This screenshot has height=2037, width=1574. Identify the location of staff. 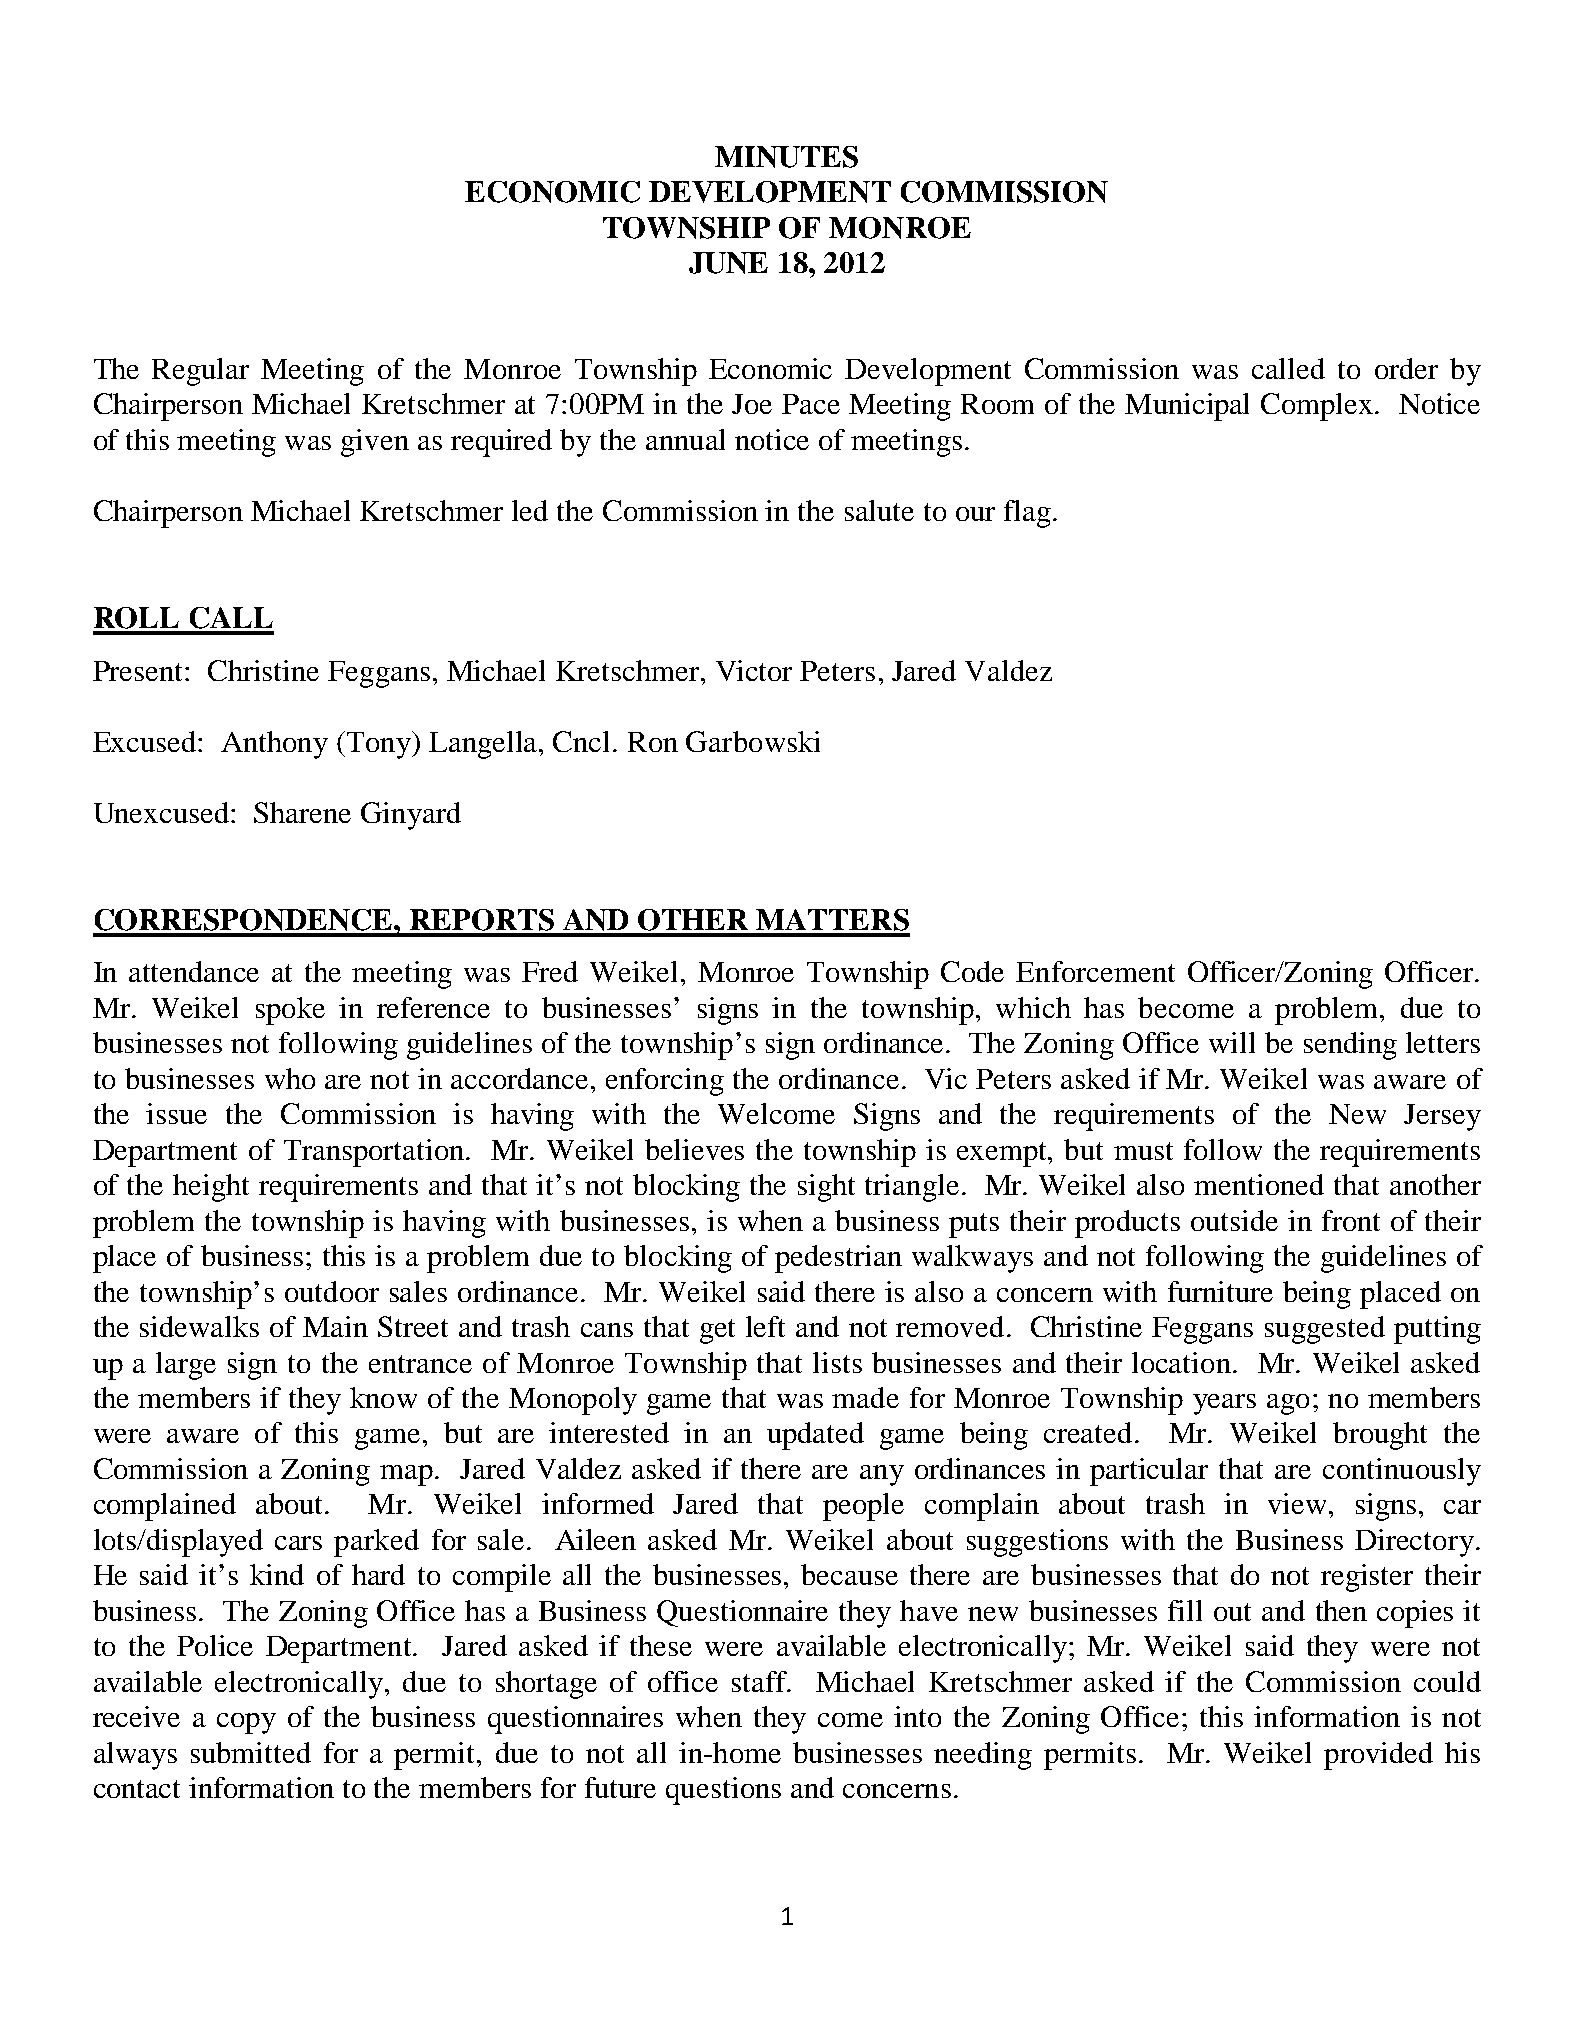
(760, 1681).
